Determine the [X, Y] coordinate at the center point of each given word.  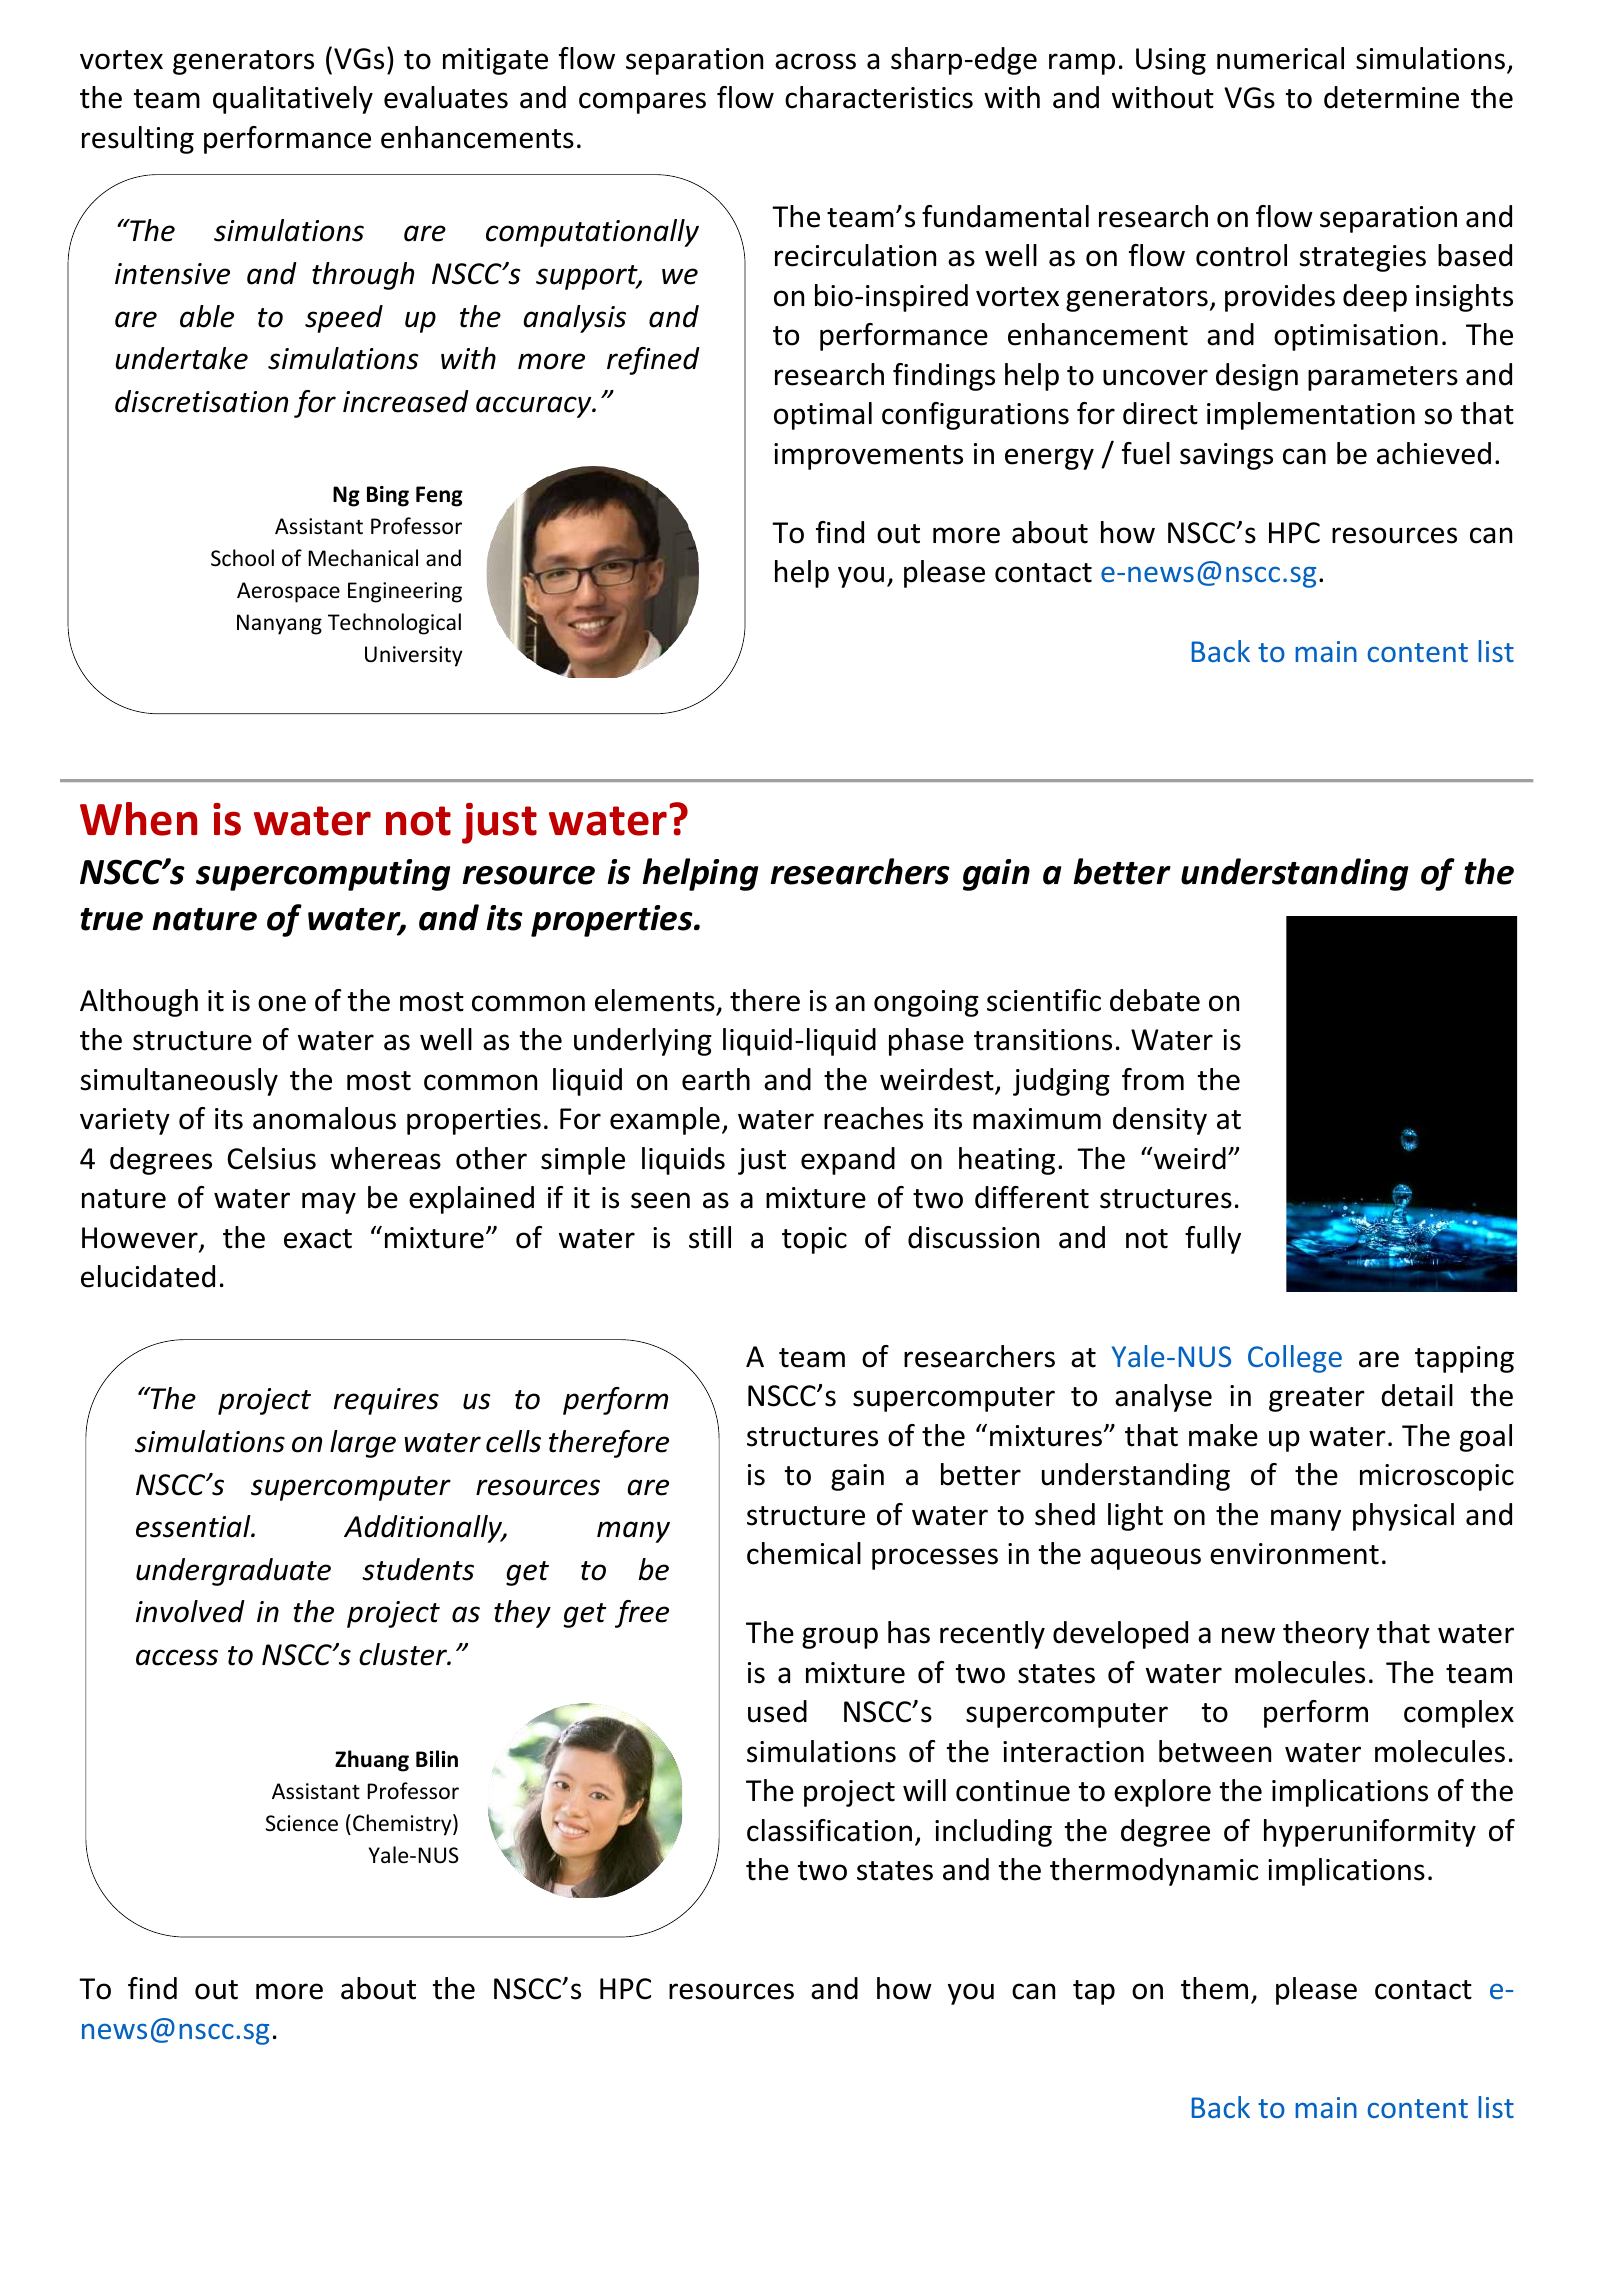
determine [1391, 97]
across [815, 61]
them [1214, 1988]
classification [829, 1830]
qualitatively [293, 100]
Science [302, 1823]
